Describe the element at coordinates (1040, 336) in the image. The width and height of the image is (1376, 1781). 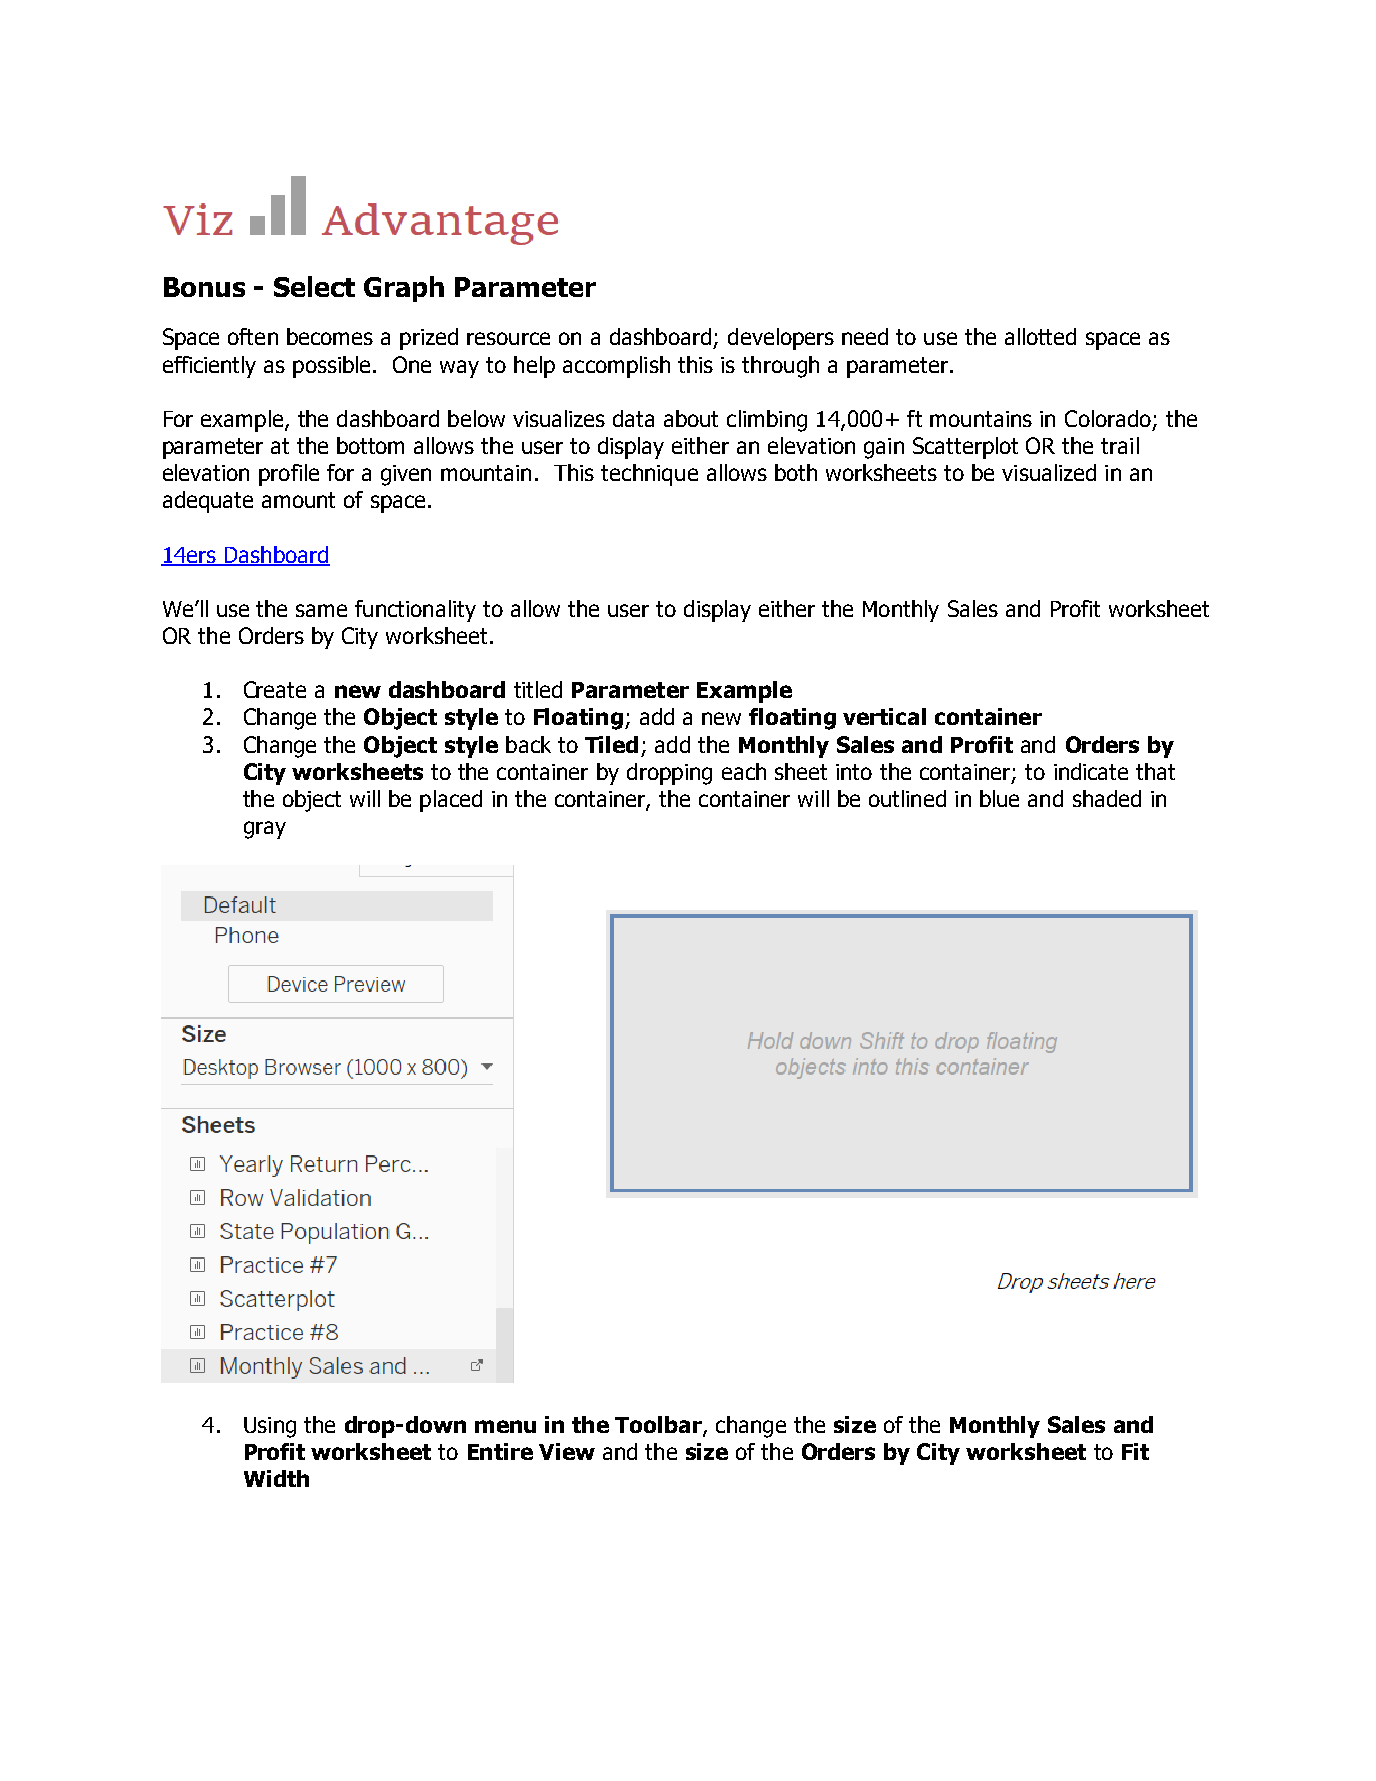
I see `allotted` at that location.
